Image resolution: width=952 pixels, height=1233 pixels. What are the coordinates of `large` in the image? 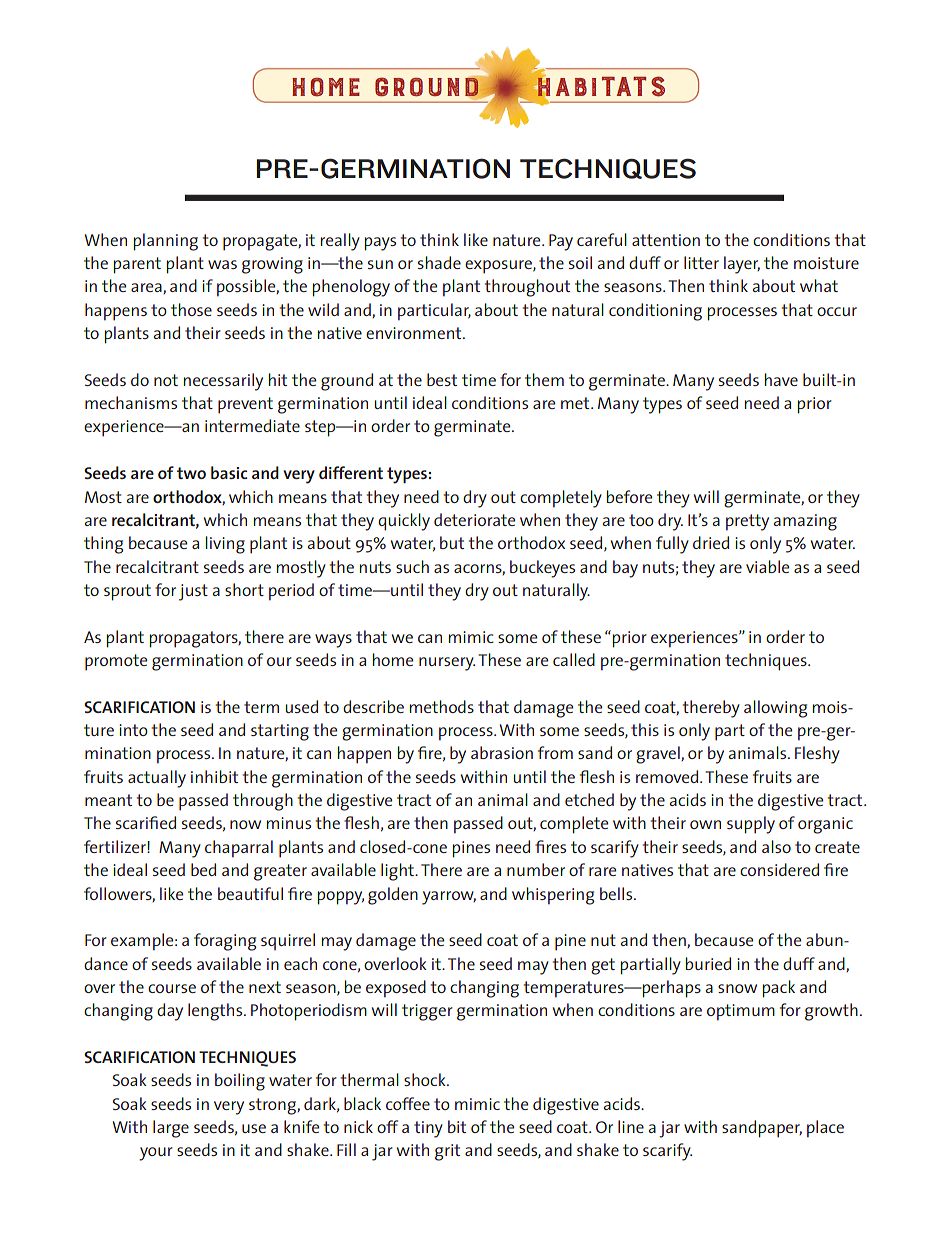 It's located at (171, 1129).
